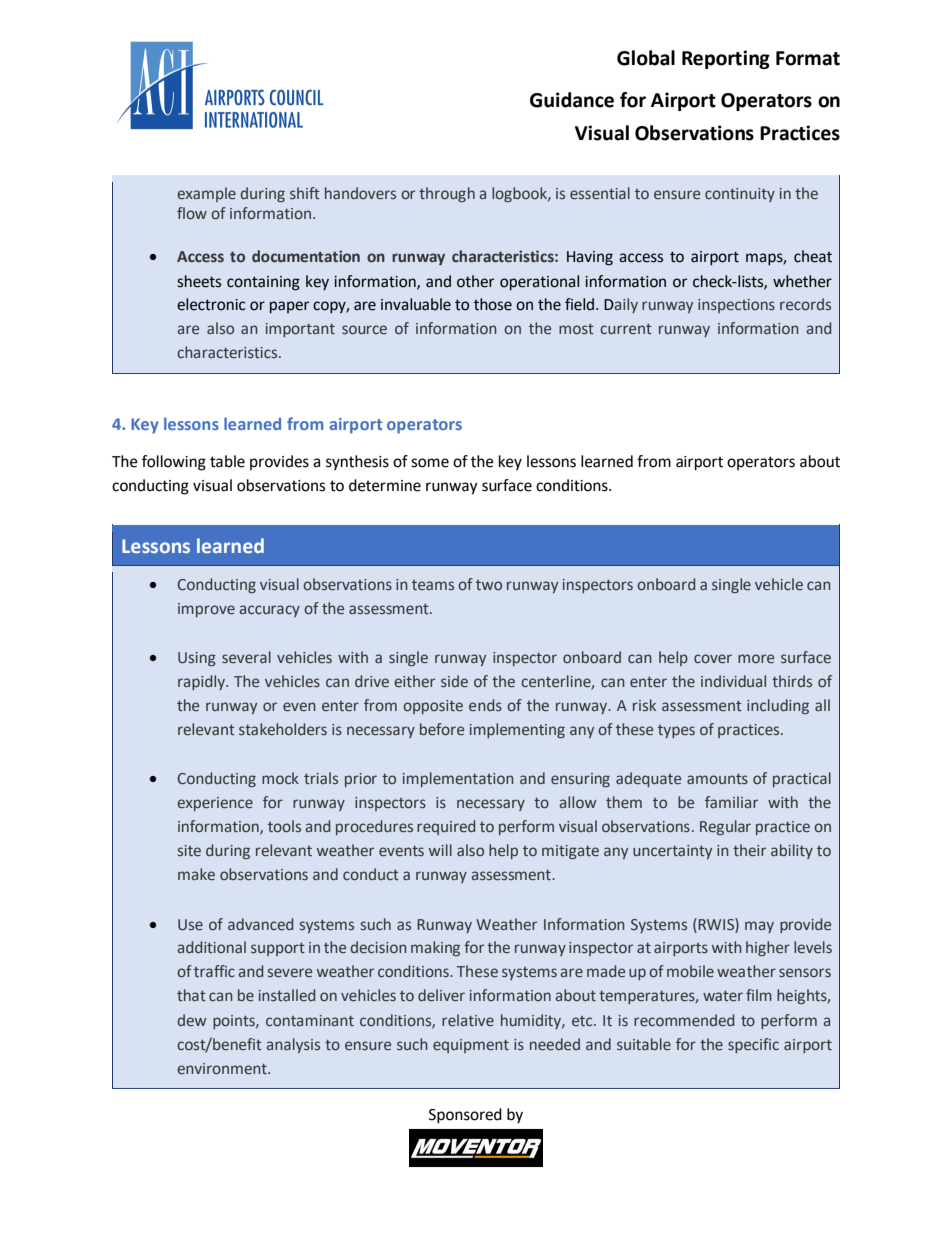 This screenshot has height=1233, width=952. What do you see at coordinates (726, 59) in the screenshot?
I see `Reporting` at bounding box center [726, 59].
